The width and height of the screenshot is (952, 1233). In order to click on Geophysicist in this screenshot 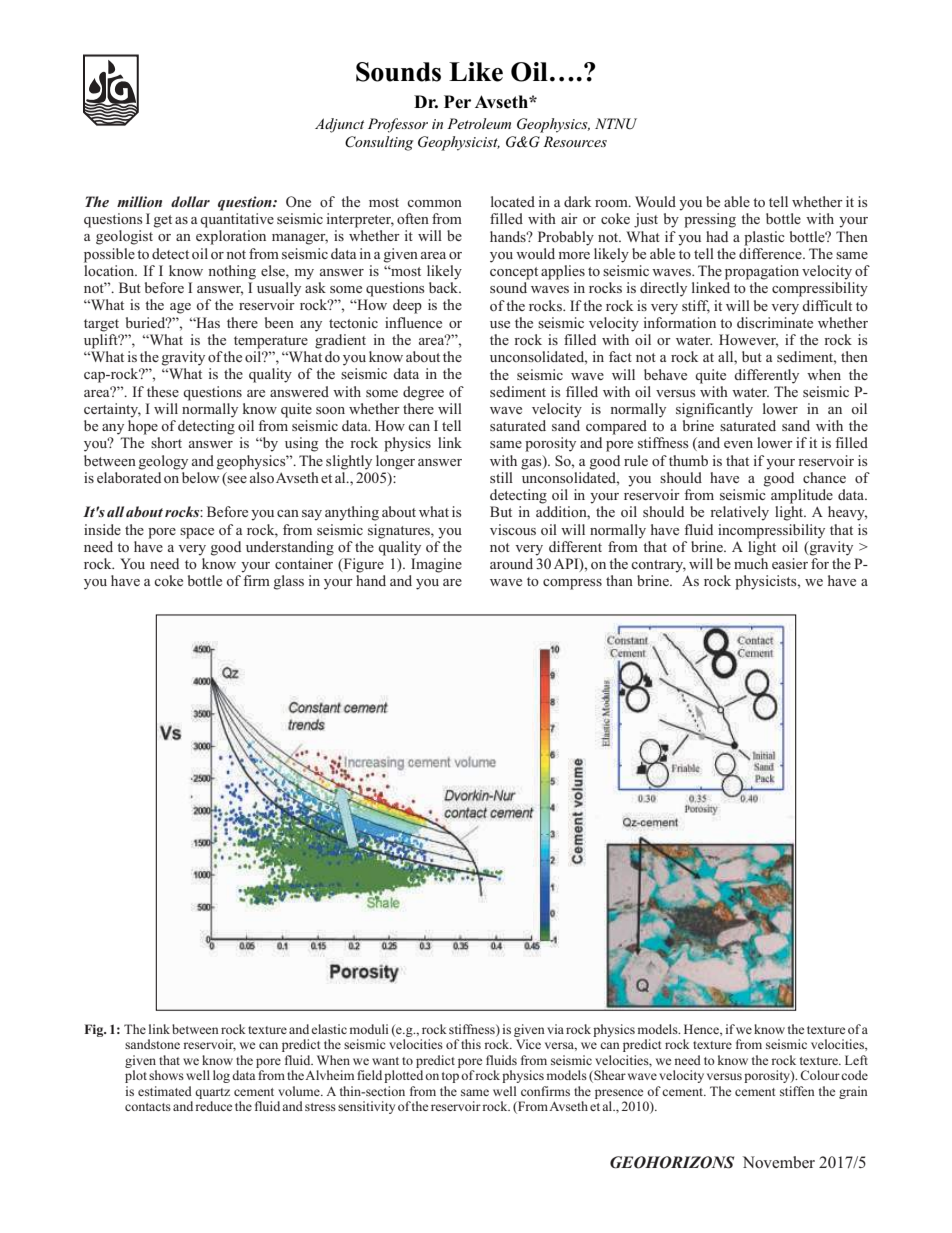, I will do `click(459, 143)`.
